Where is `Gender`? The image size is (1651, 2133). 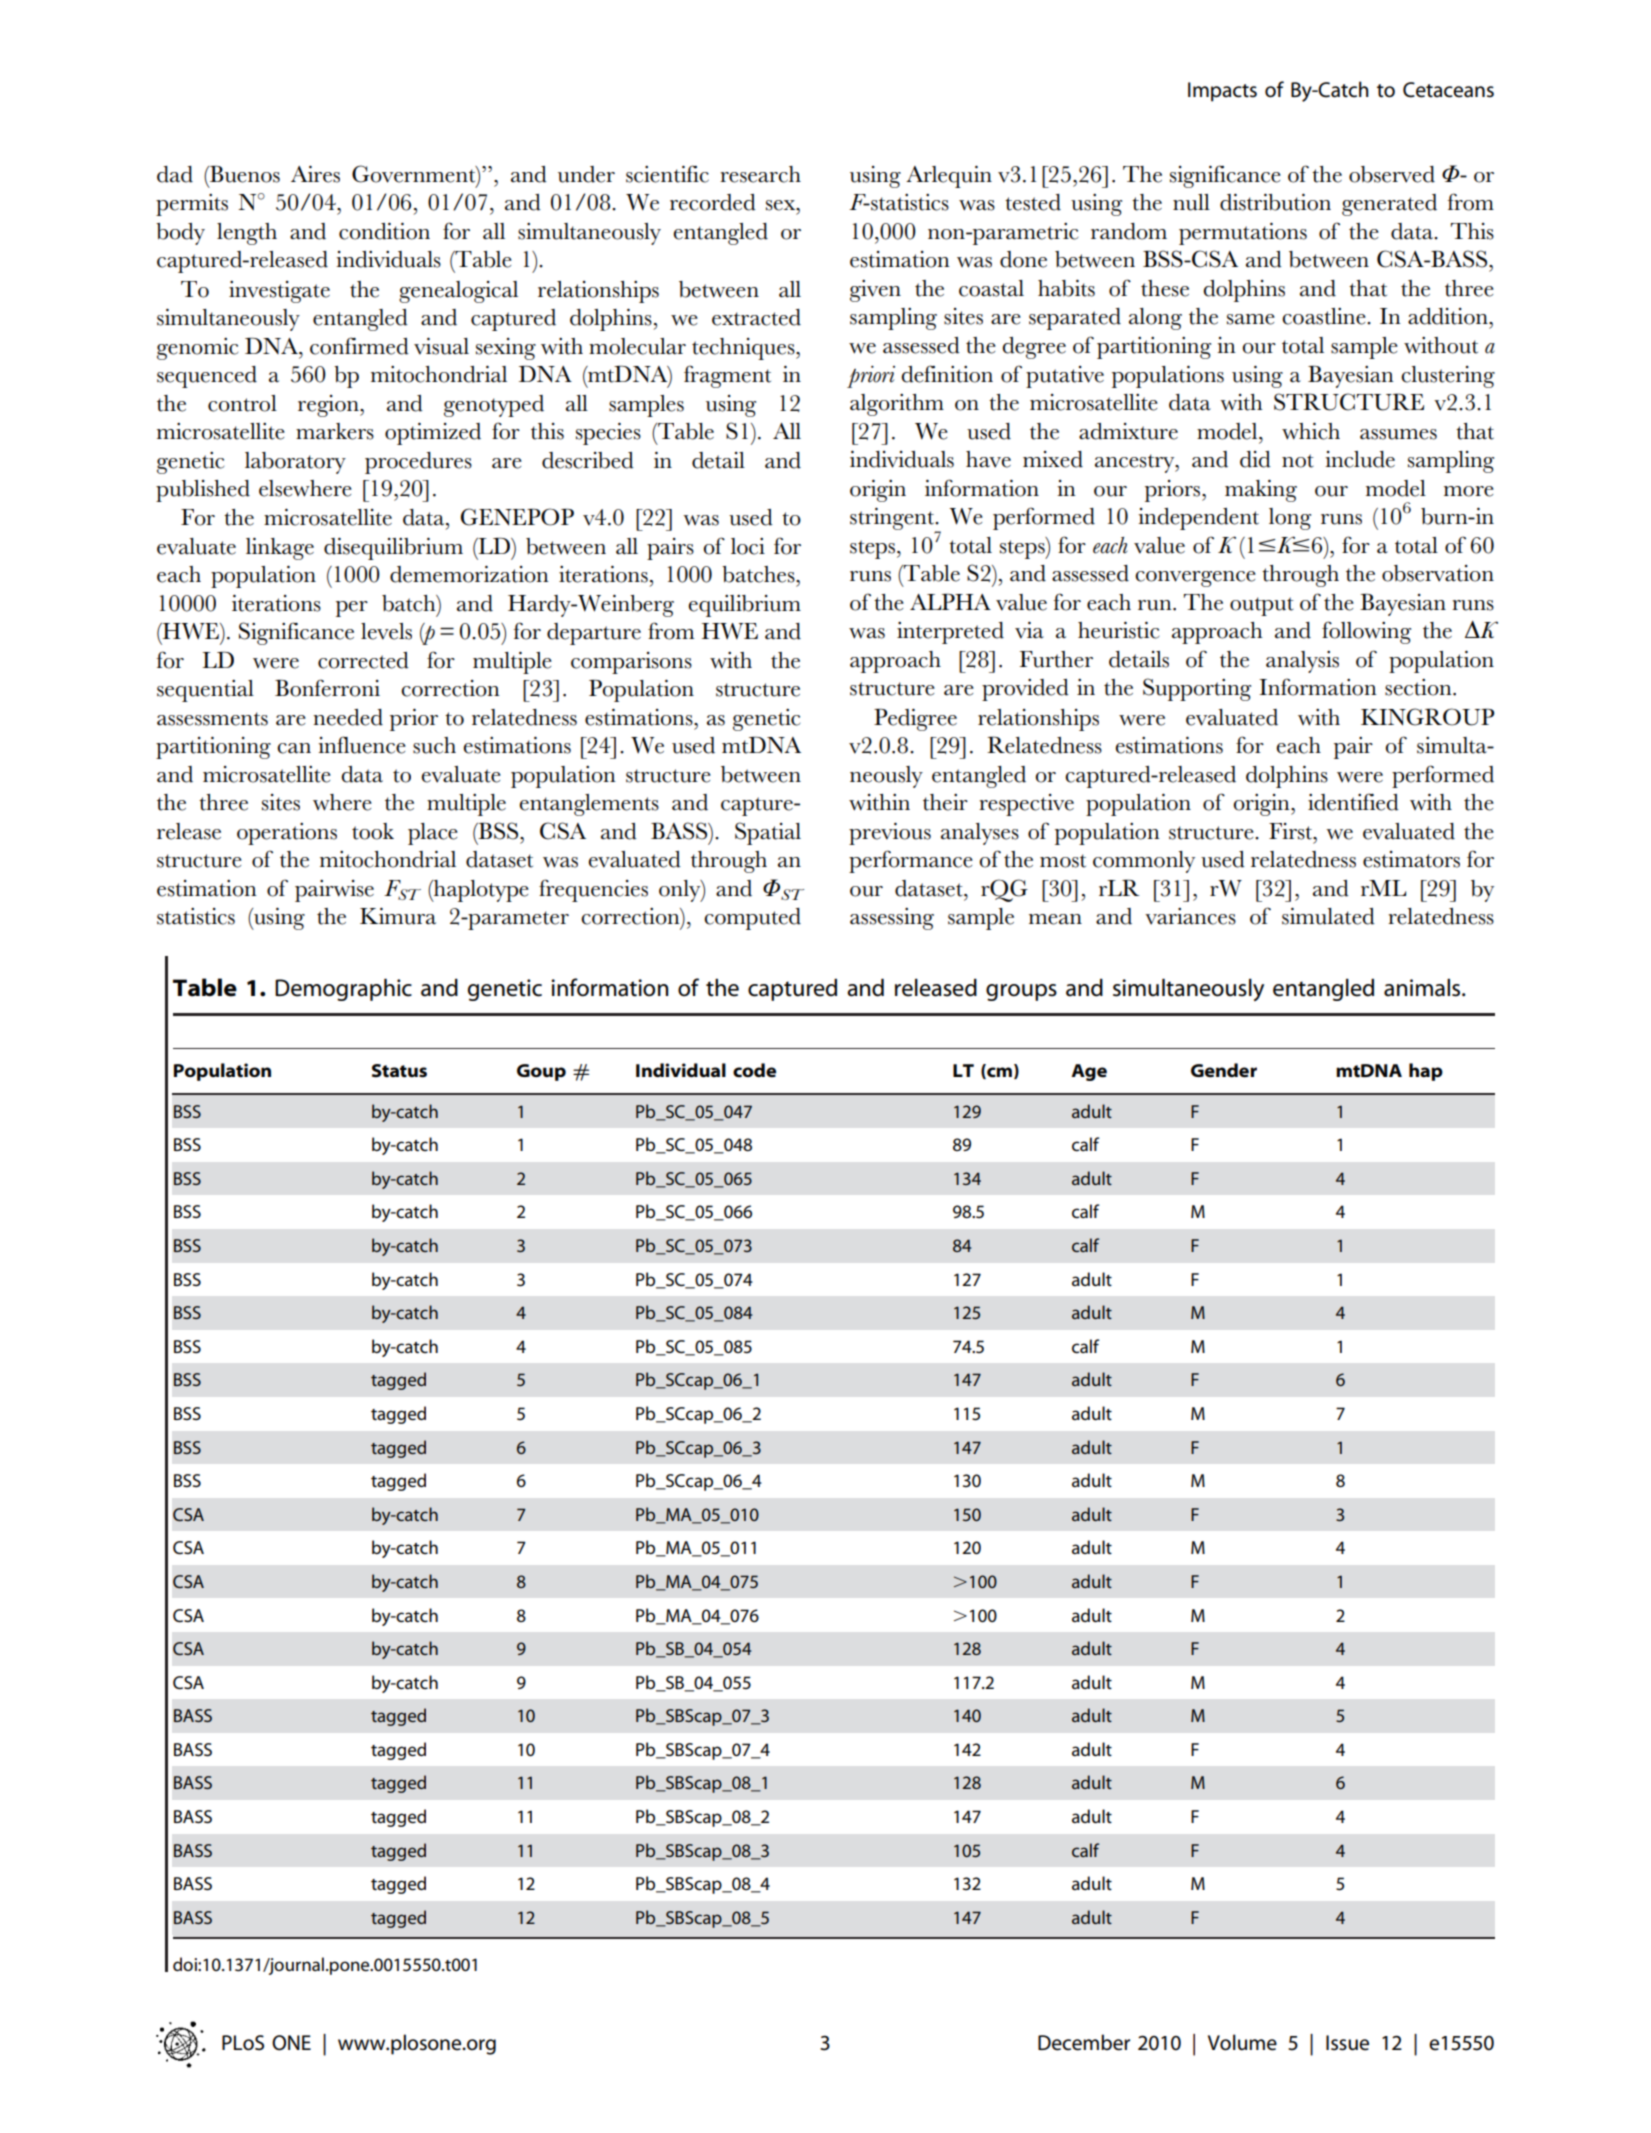
Gender is located at coordinates (1224, 1070).
